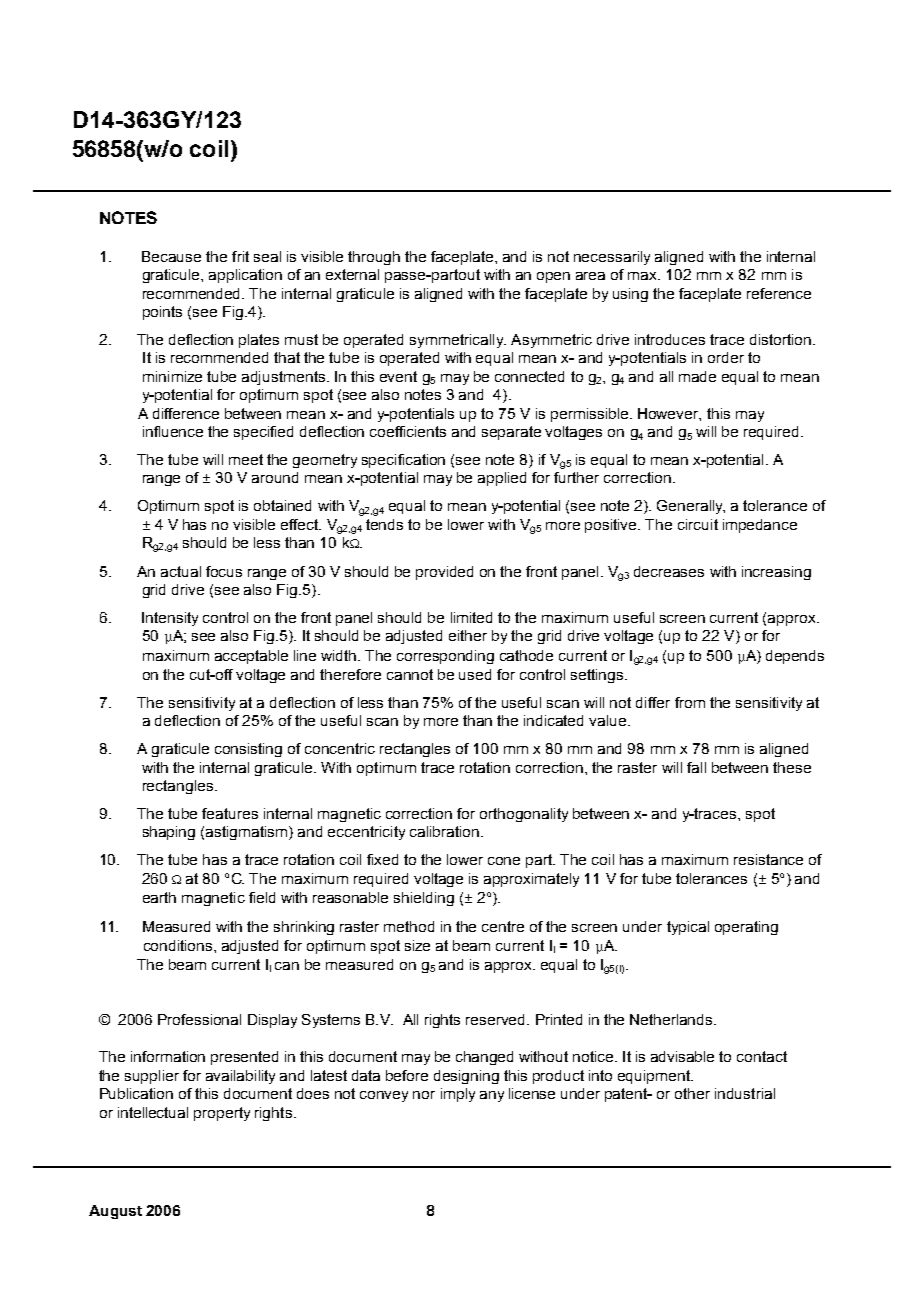 This page has height=1308, width=924. Describe the element at coordinates (475, 674) in the page. I see `used` at that location.
